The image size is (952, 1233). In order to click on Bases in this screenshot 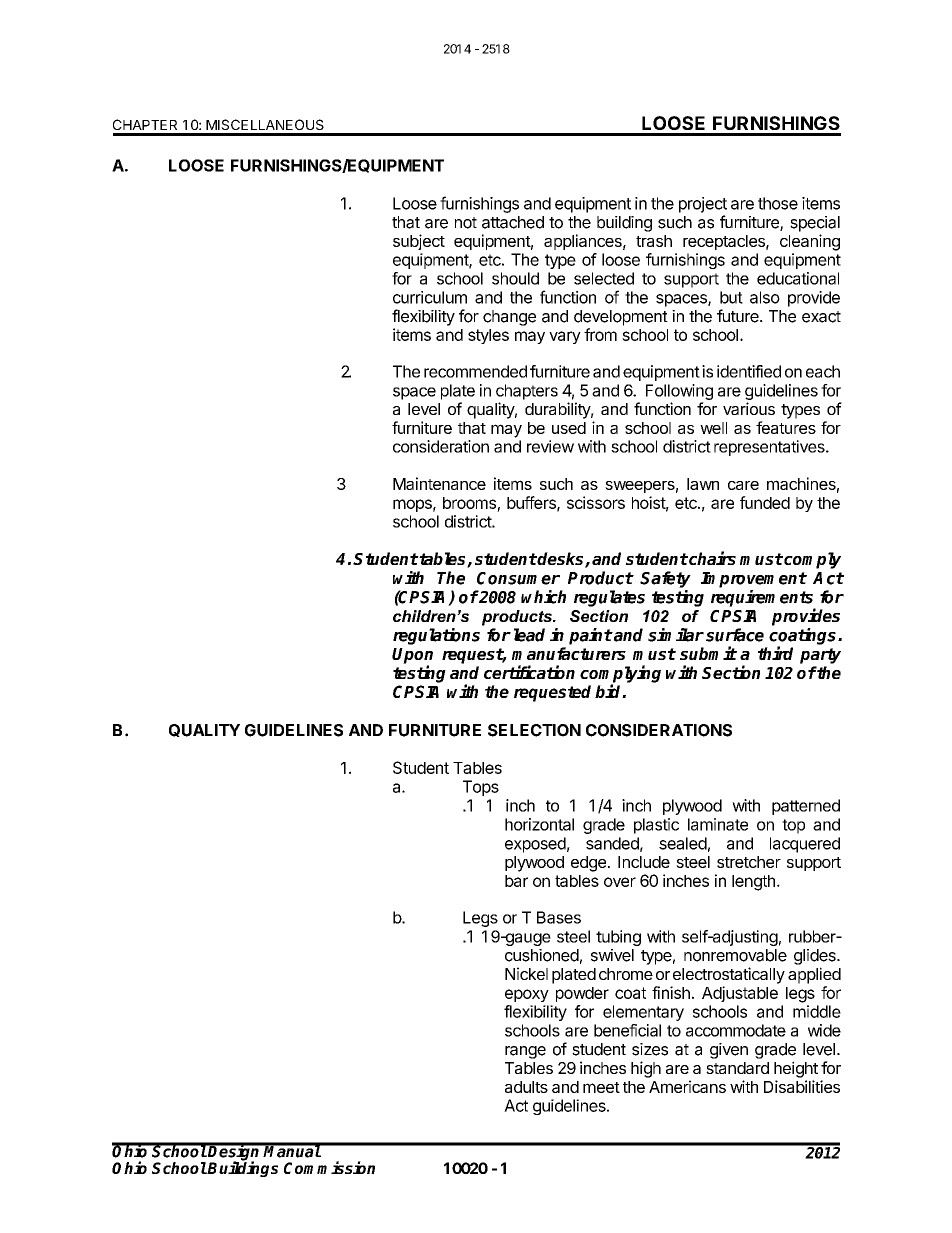, I will do `click(559, 917)`.
